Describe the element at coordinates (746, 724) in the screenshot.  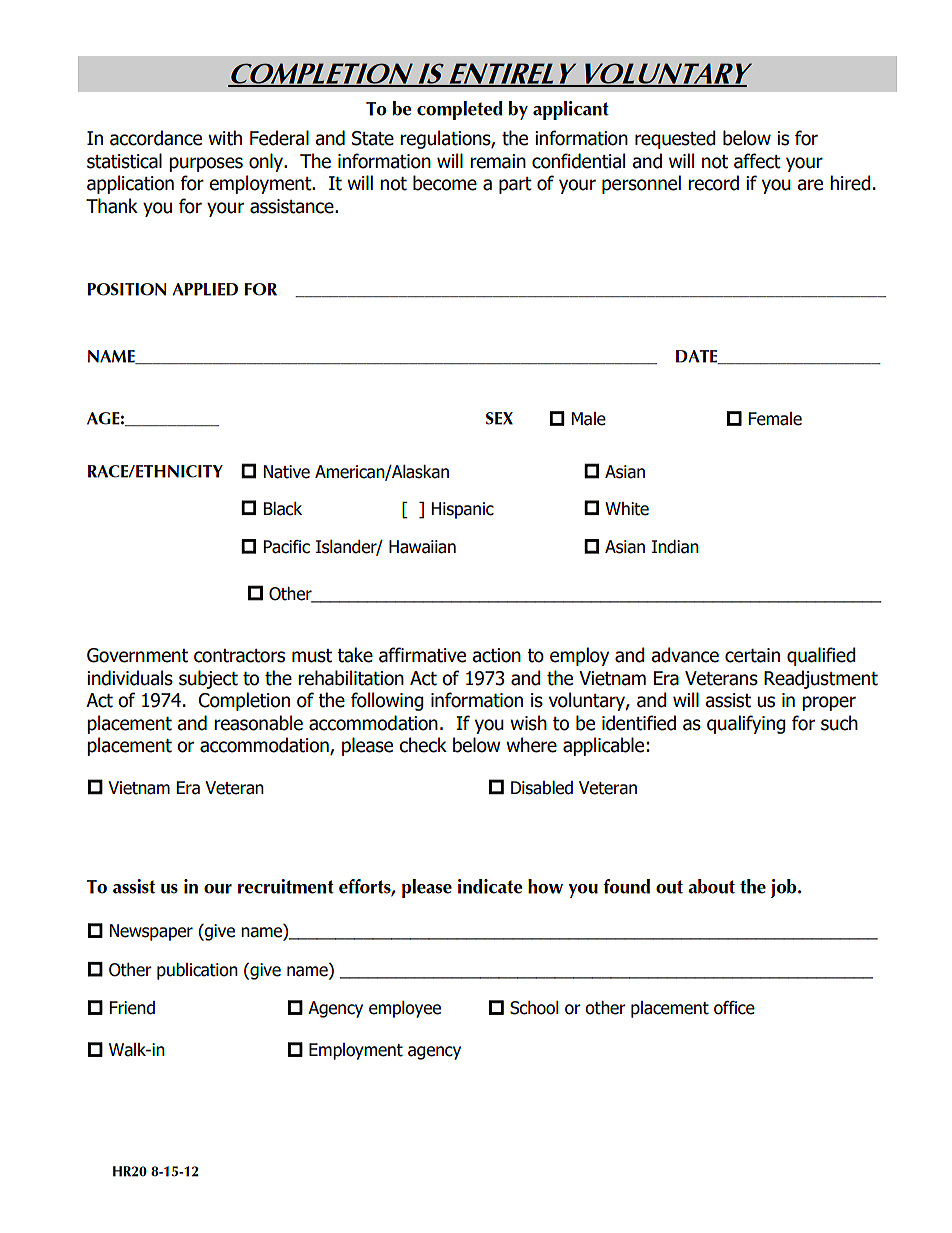
I see `qualifying` at that location.
